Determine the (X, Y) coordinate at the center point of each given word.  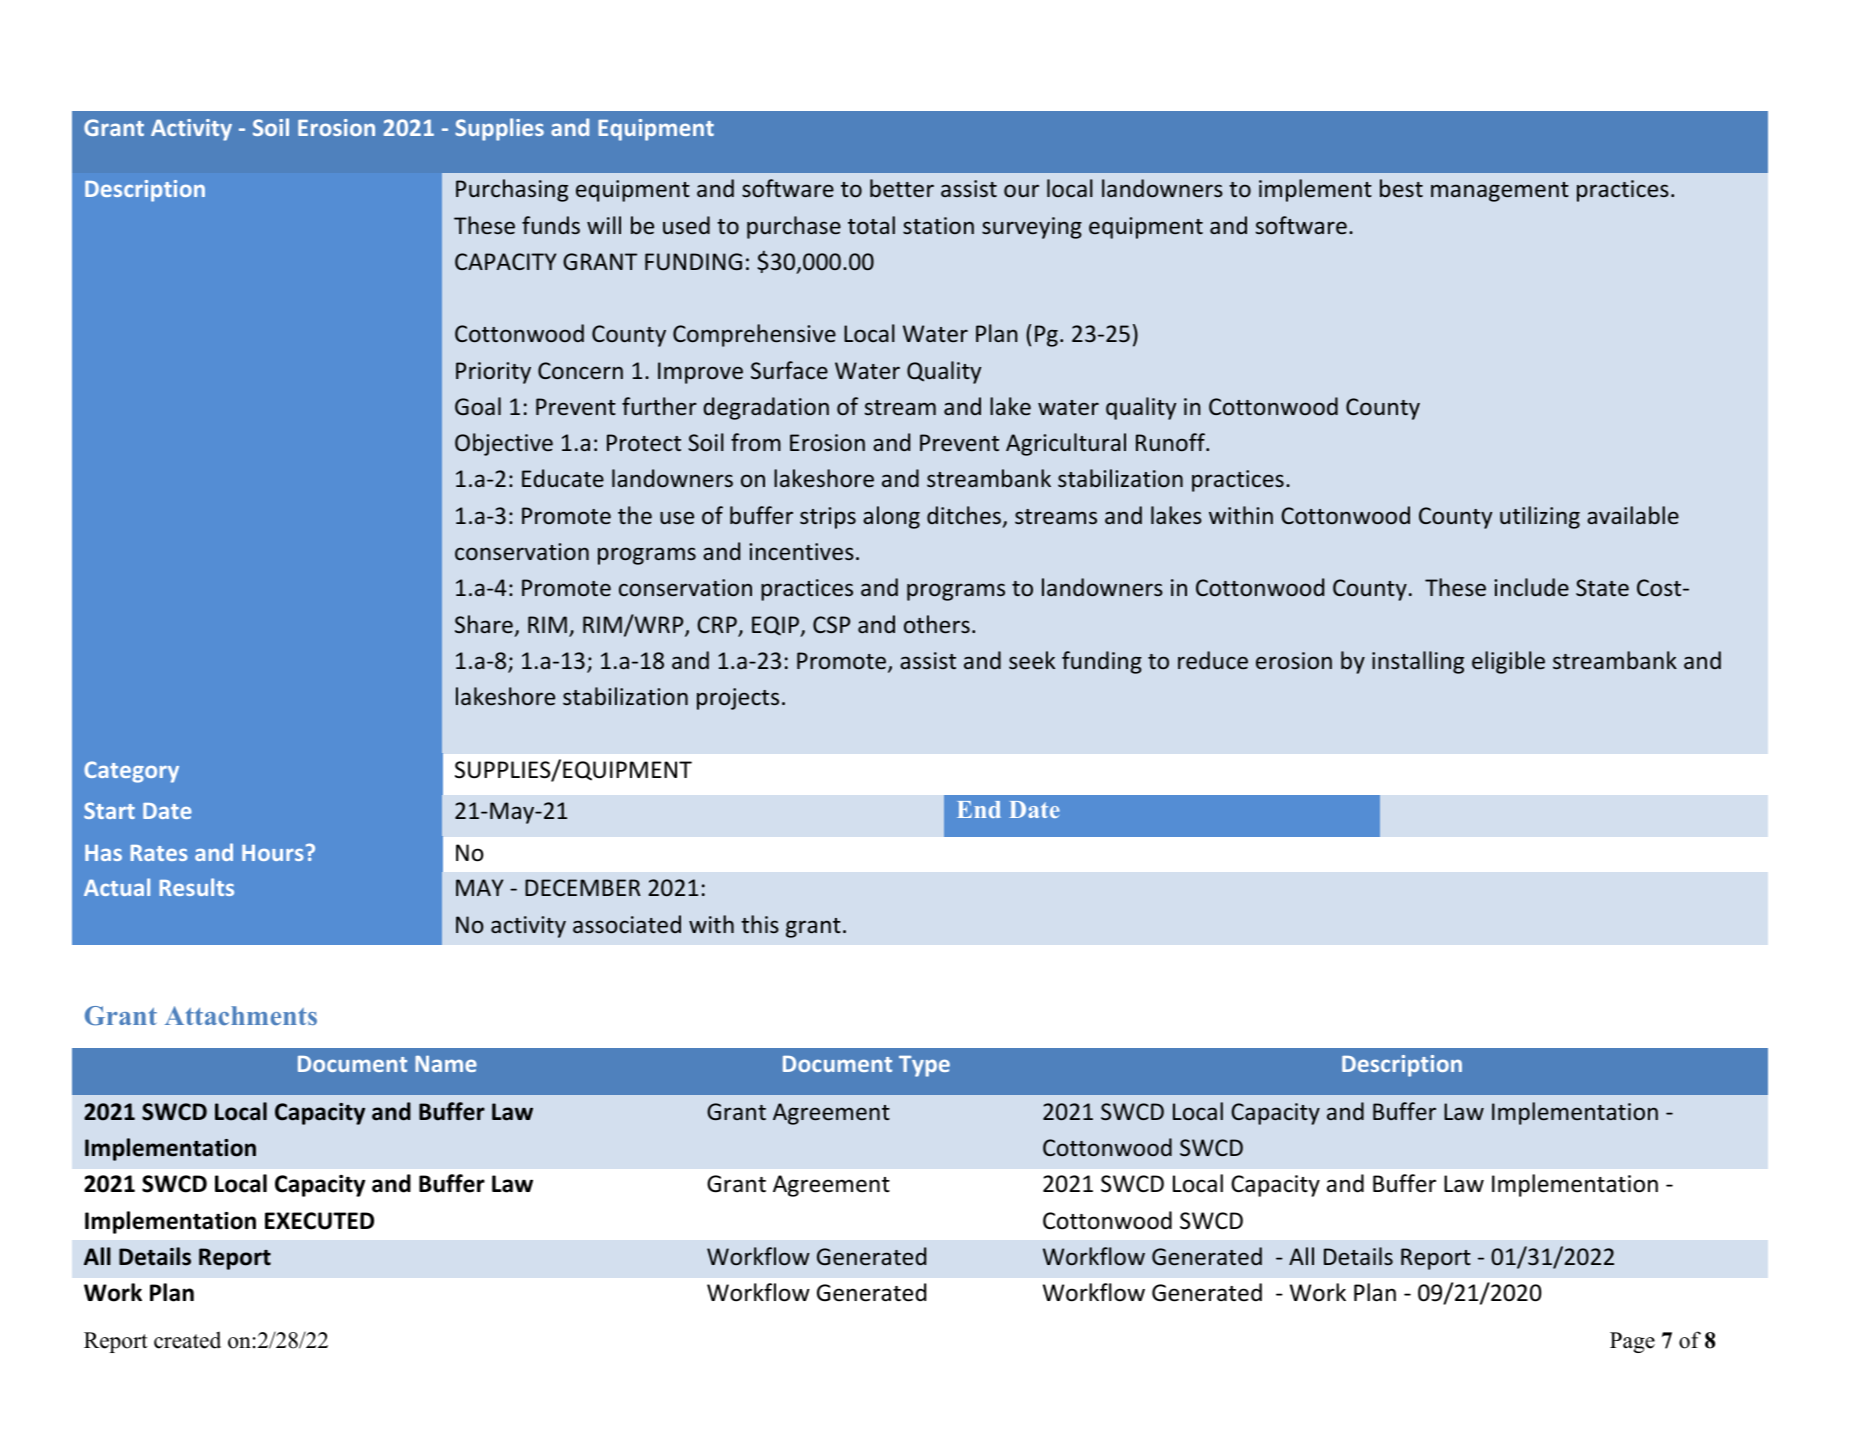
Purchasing (512, 190)
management (1500, 192)
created (187, 1340)
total (871, 225)
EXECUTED (319, 1221)
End (979, 809)
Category (131, 772)
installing (1418, 662)
